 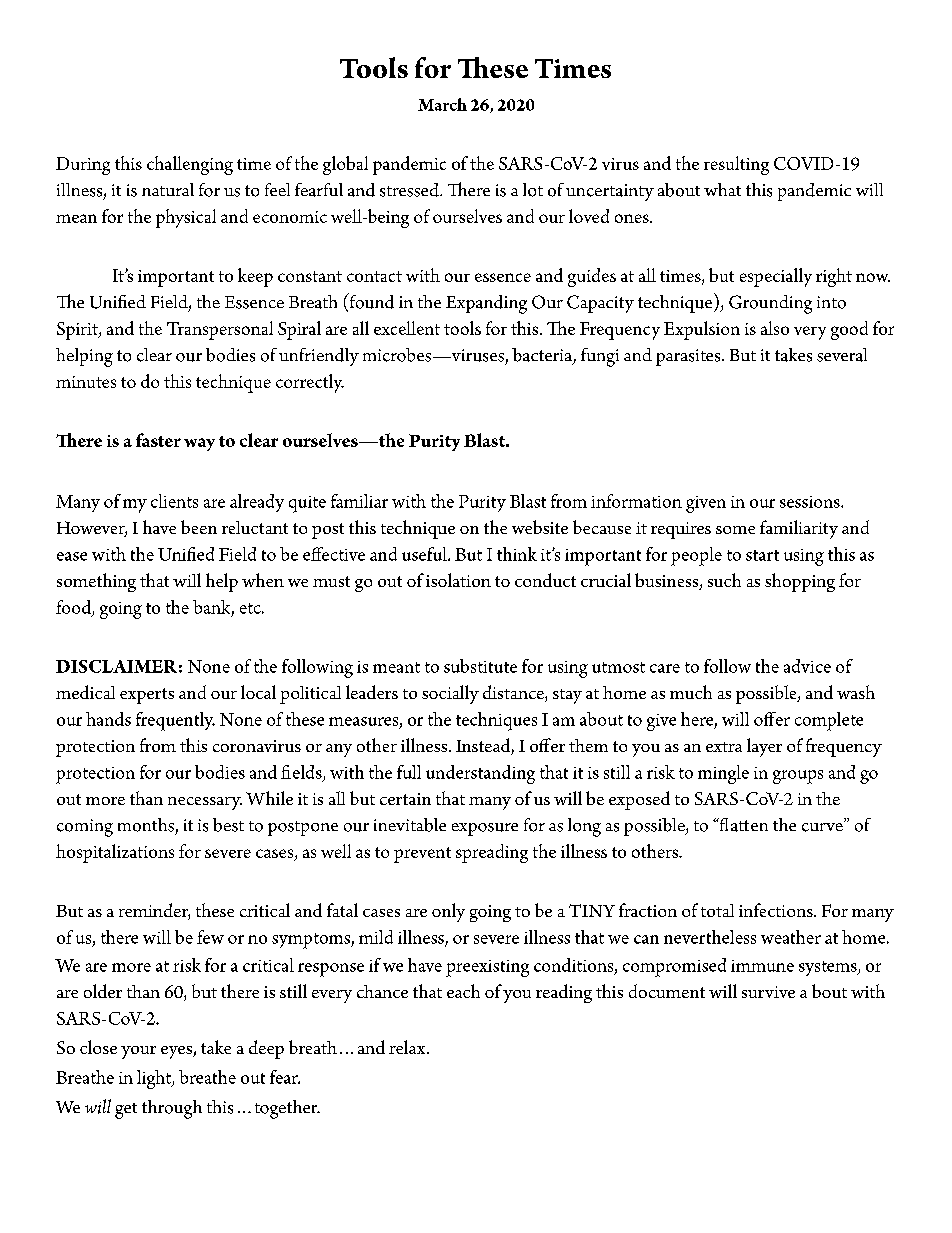 What do you see at coordinates (458, 580) in the screenshot?
I see `isolation` at bounding box center [458, 580].
